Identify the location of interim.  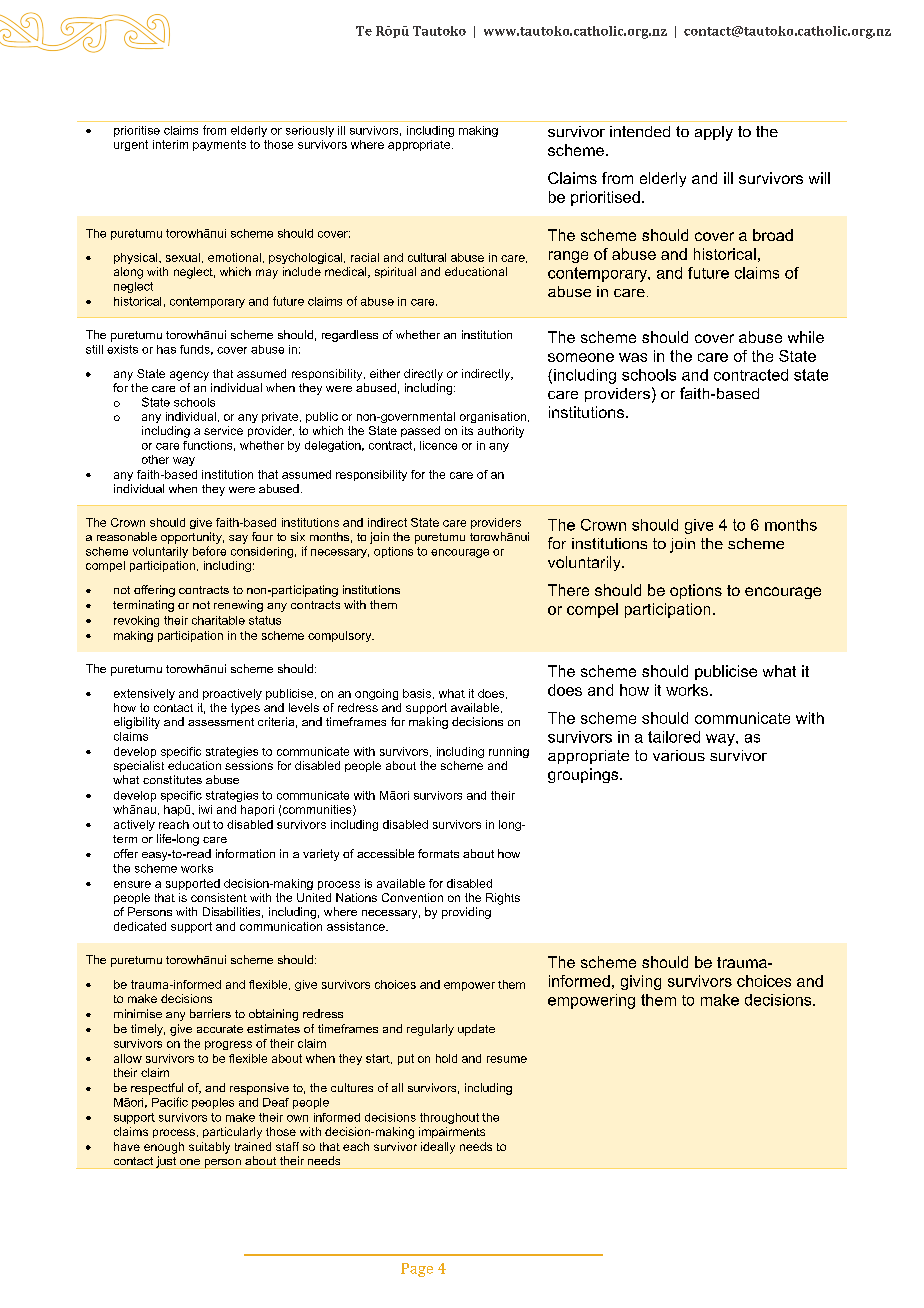
(170, 144).
